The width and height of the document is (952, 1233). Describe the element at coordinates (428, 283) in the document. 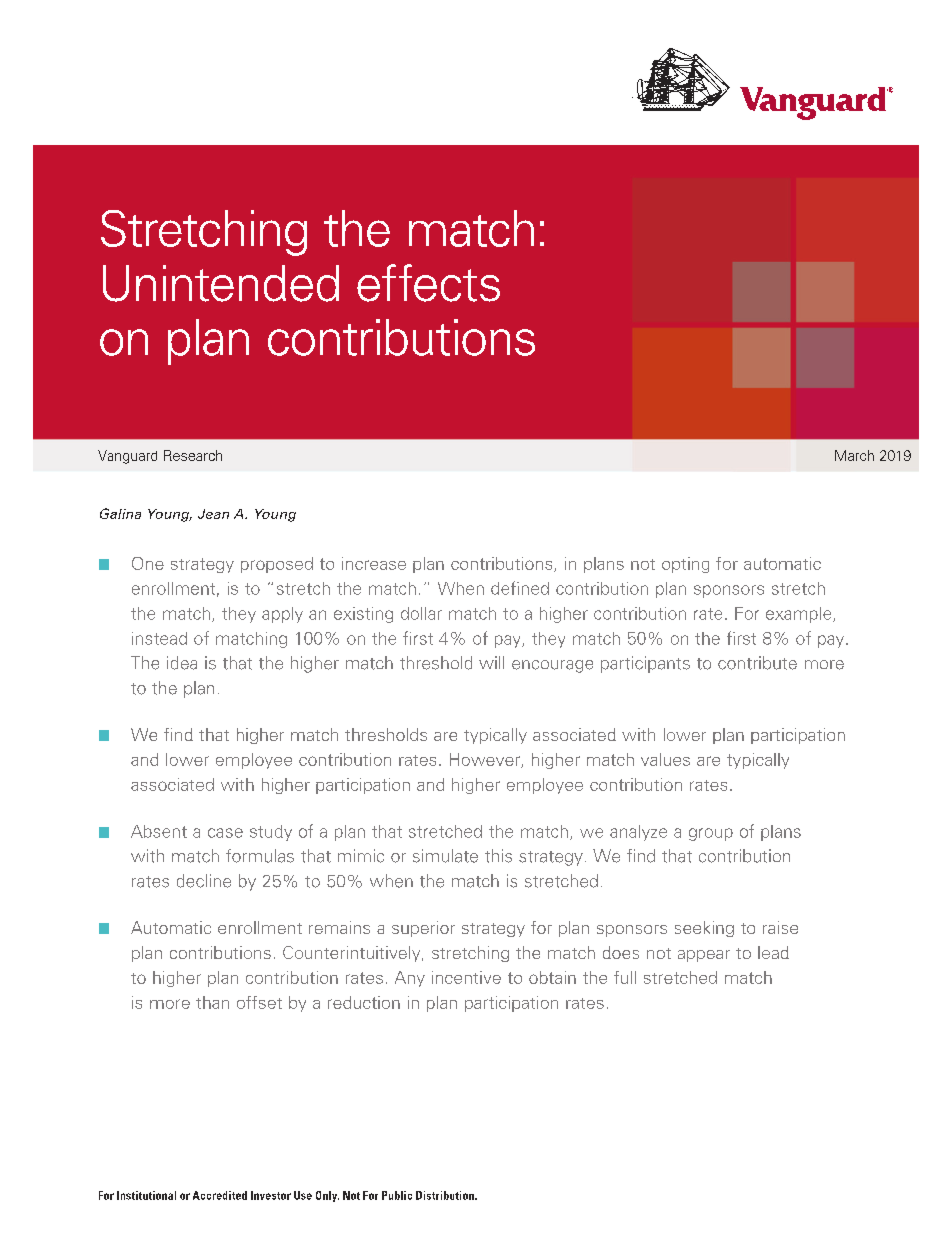

I see `effects` at that location.
